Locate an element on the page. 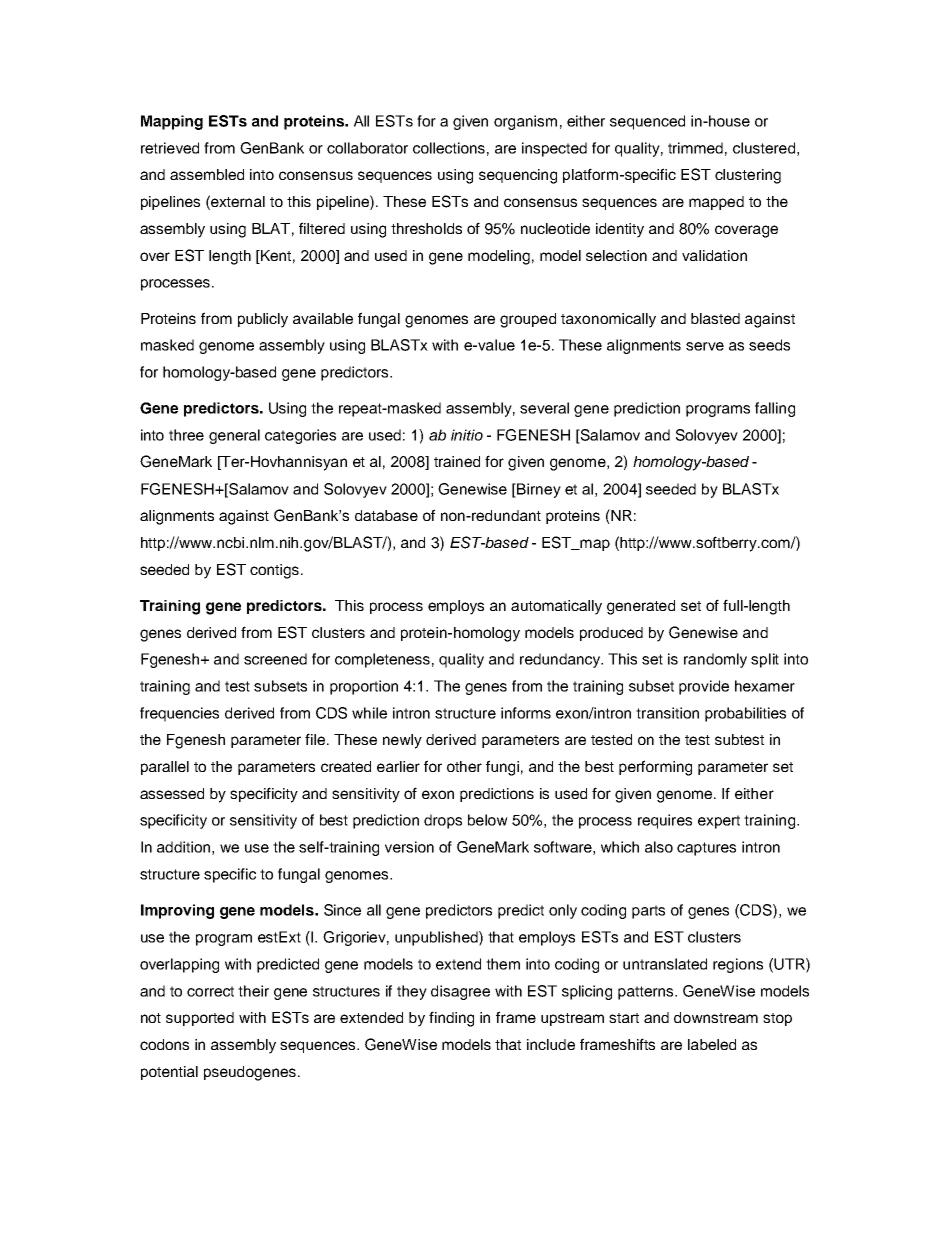  labeled is located at coordinates (712, 1044).
